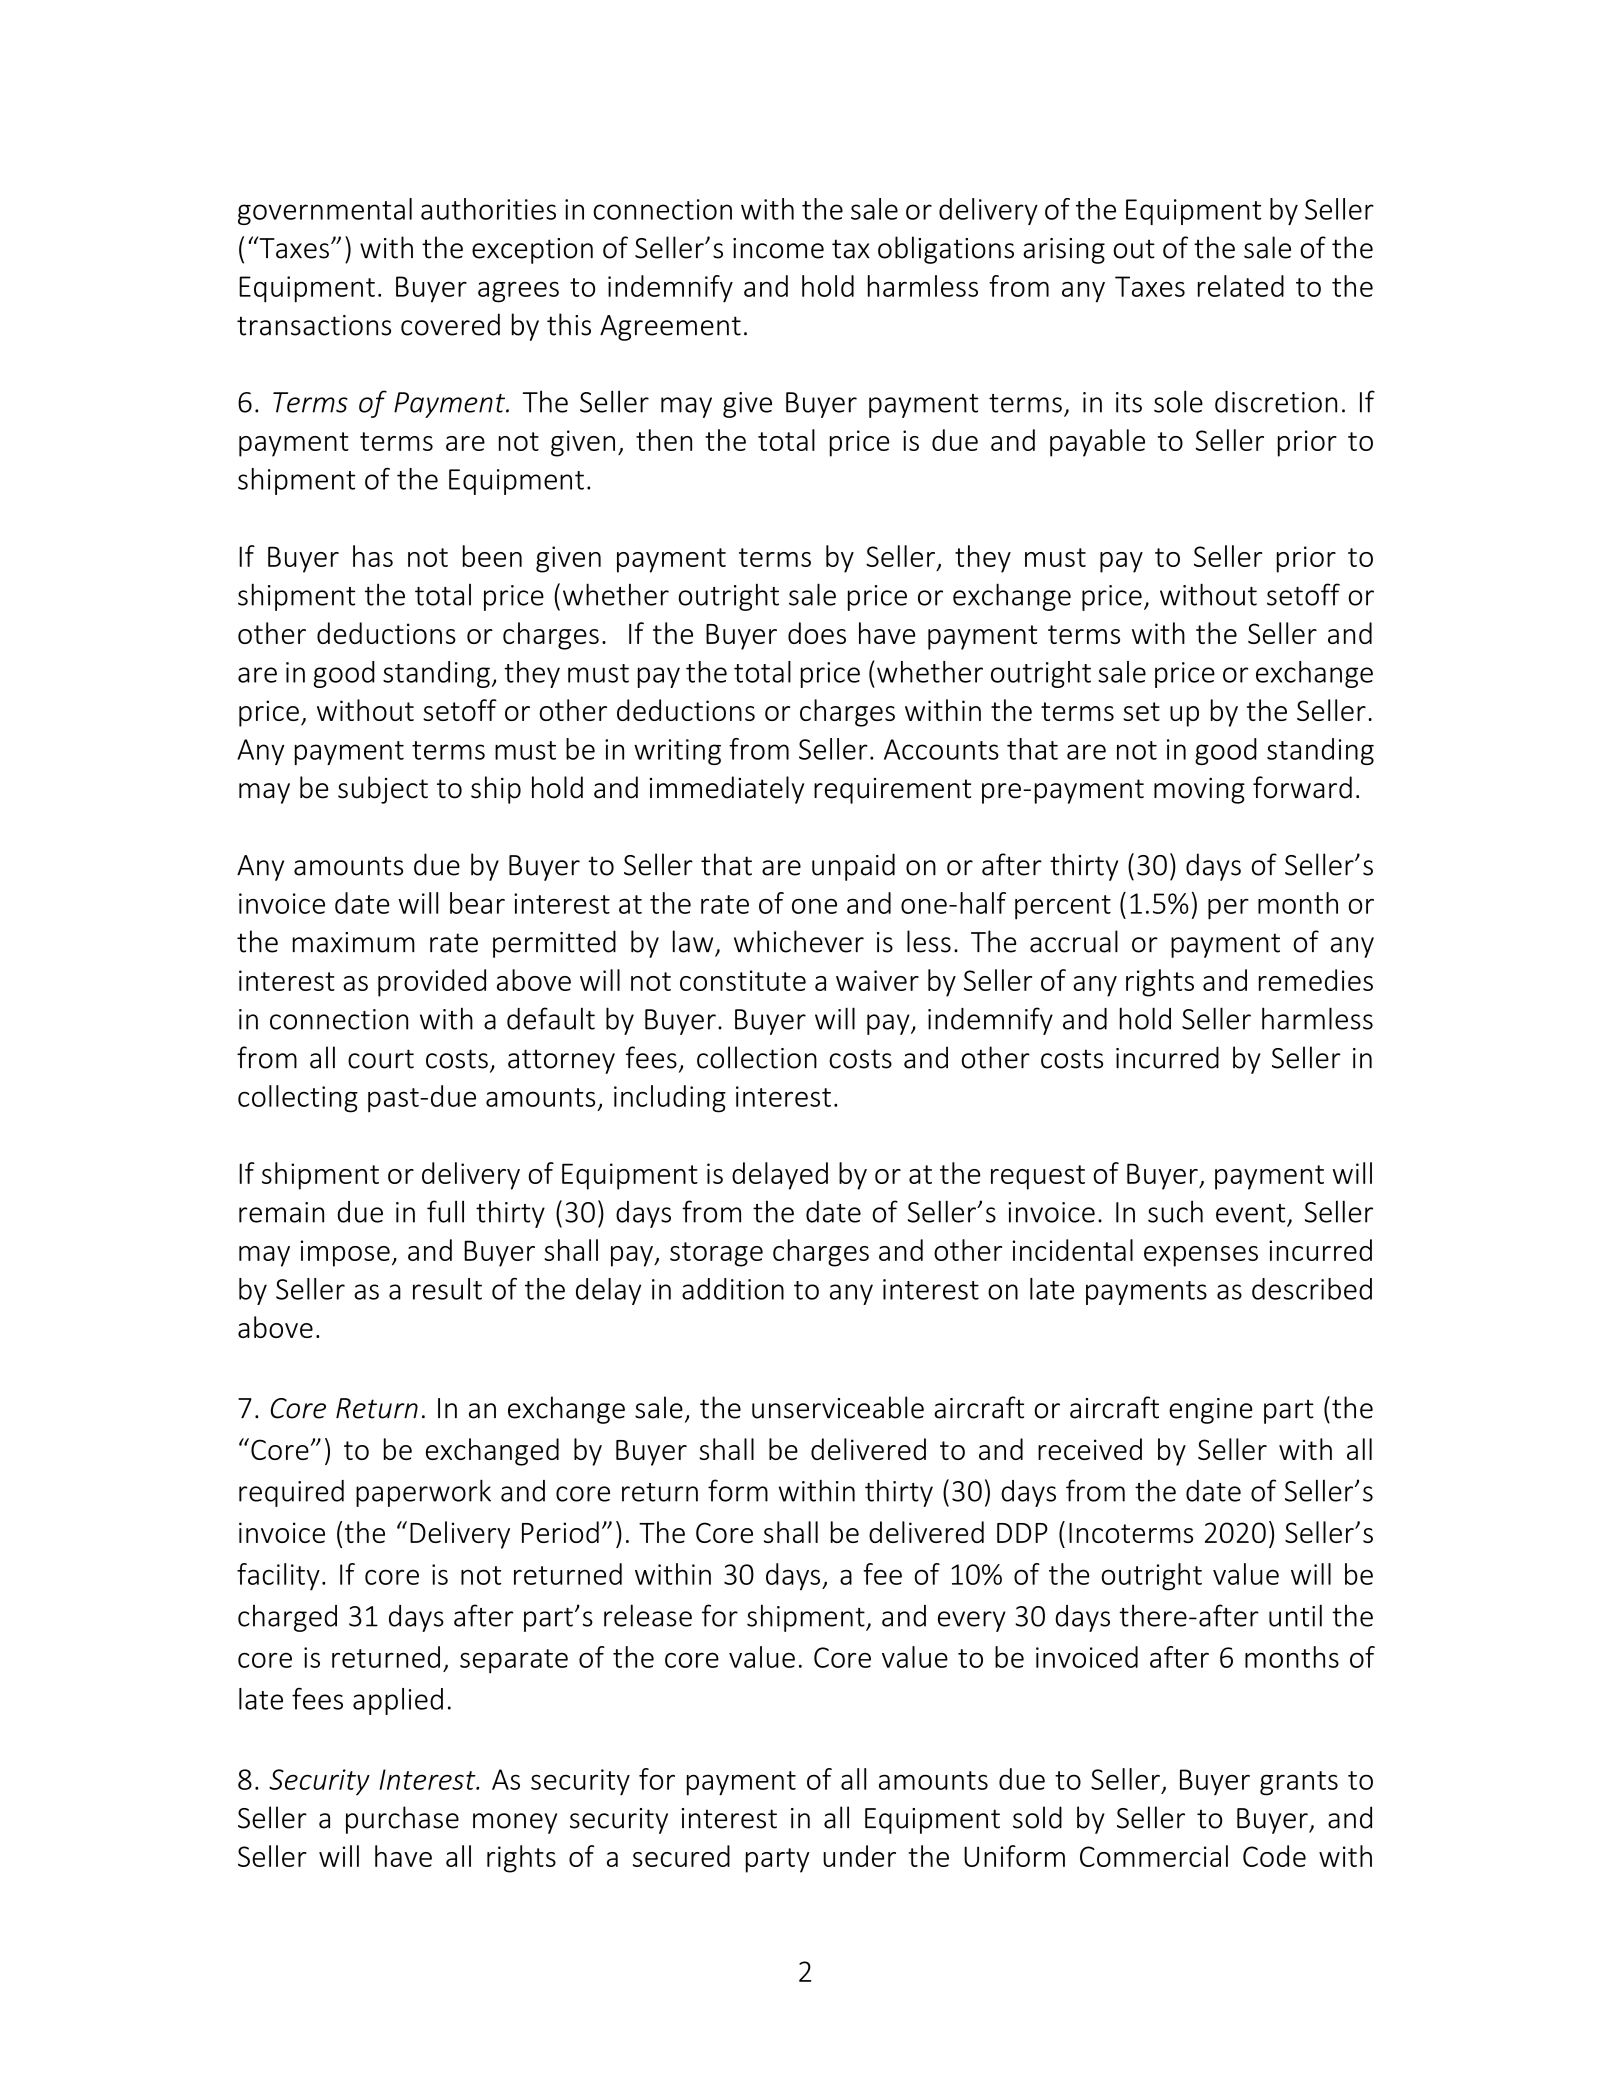 The width and height of the screenshot is (1611, 2085). Describe the element at coordinates (381, 1059) in the screenshot. I see `court` at that location.
